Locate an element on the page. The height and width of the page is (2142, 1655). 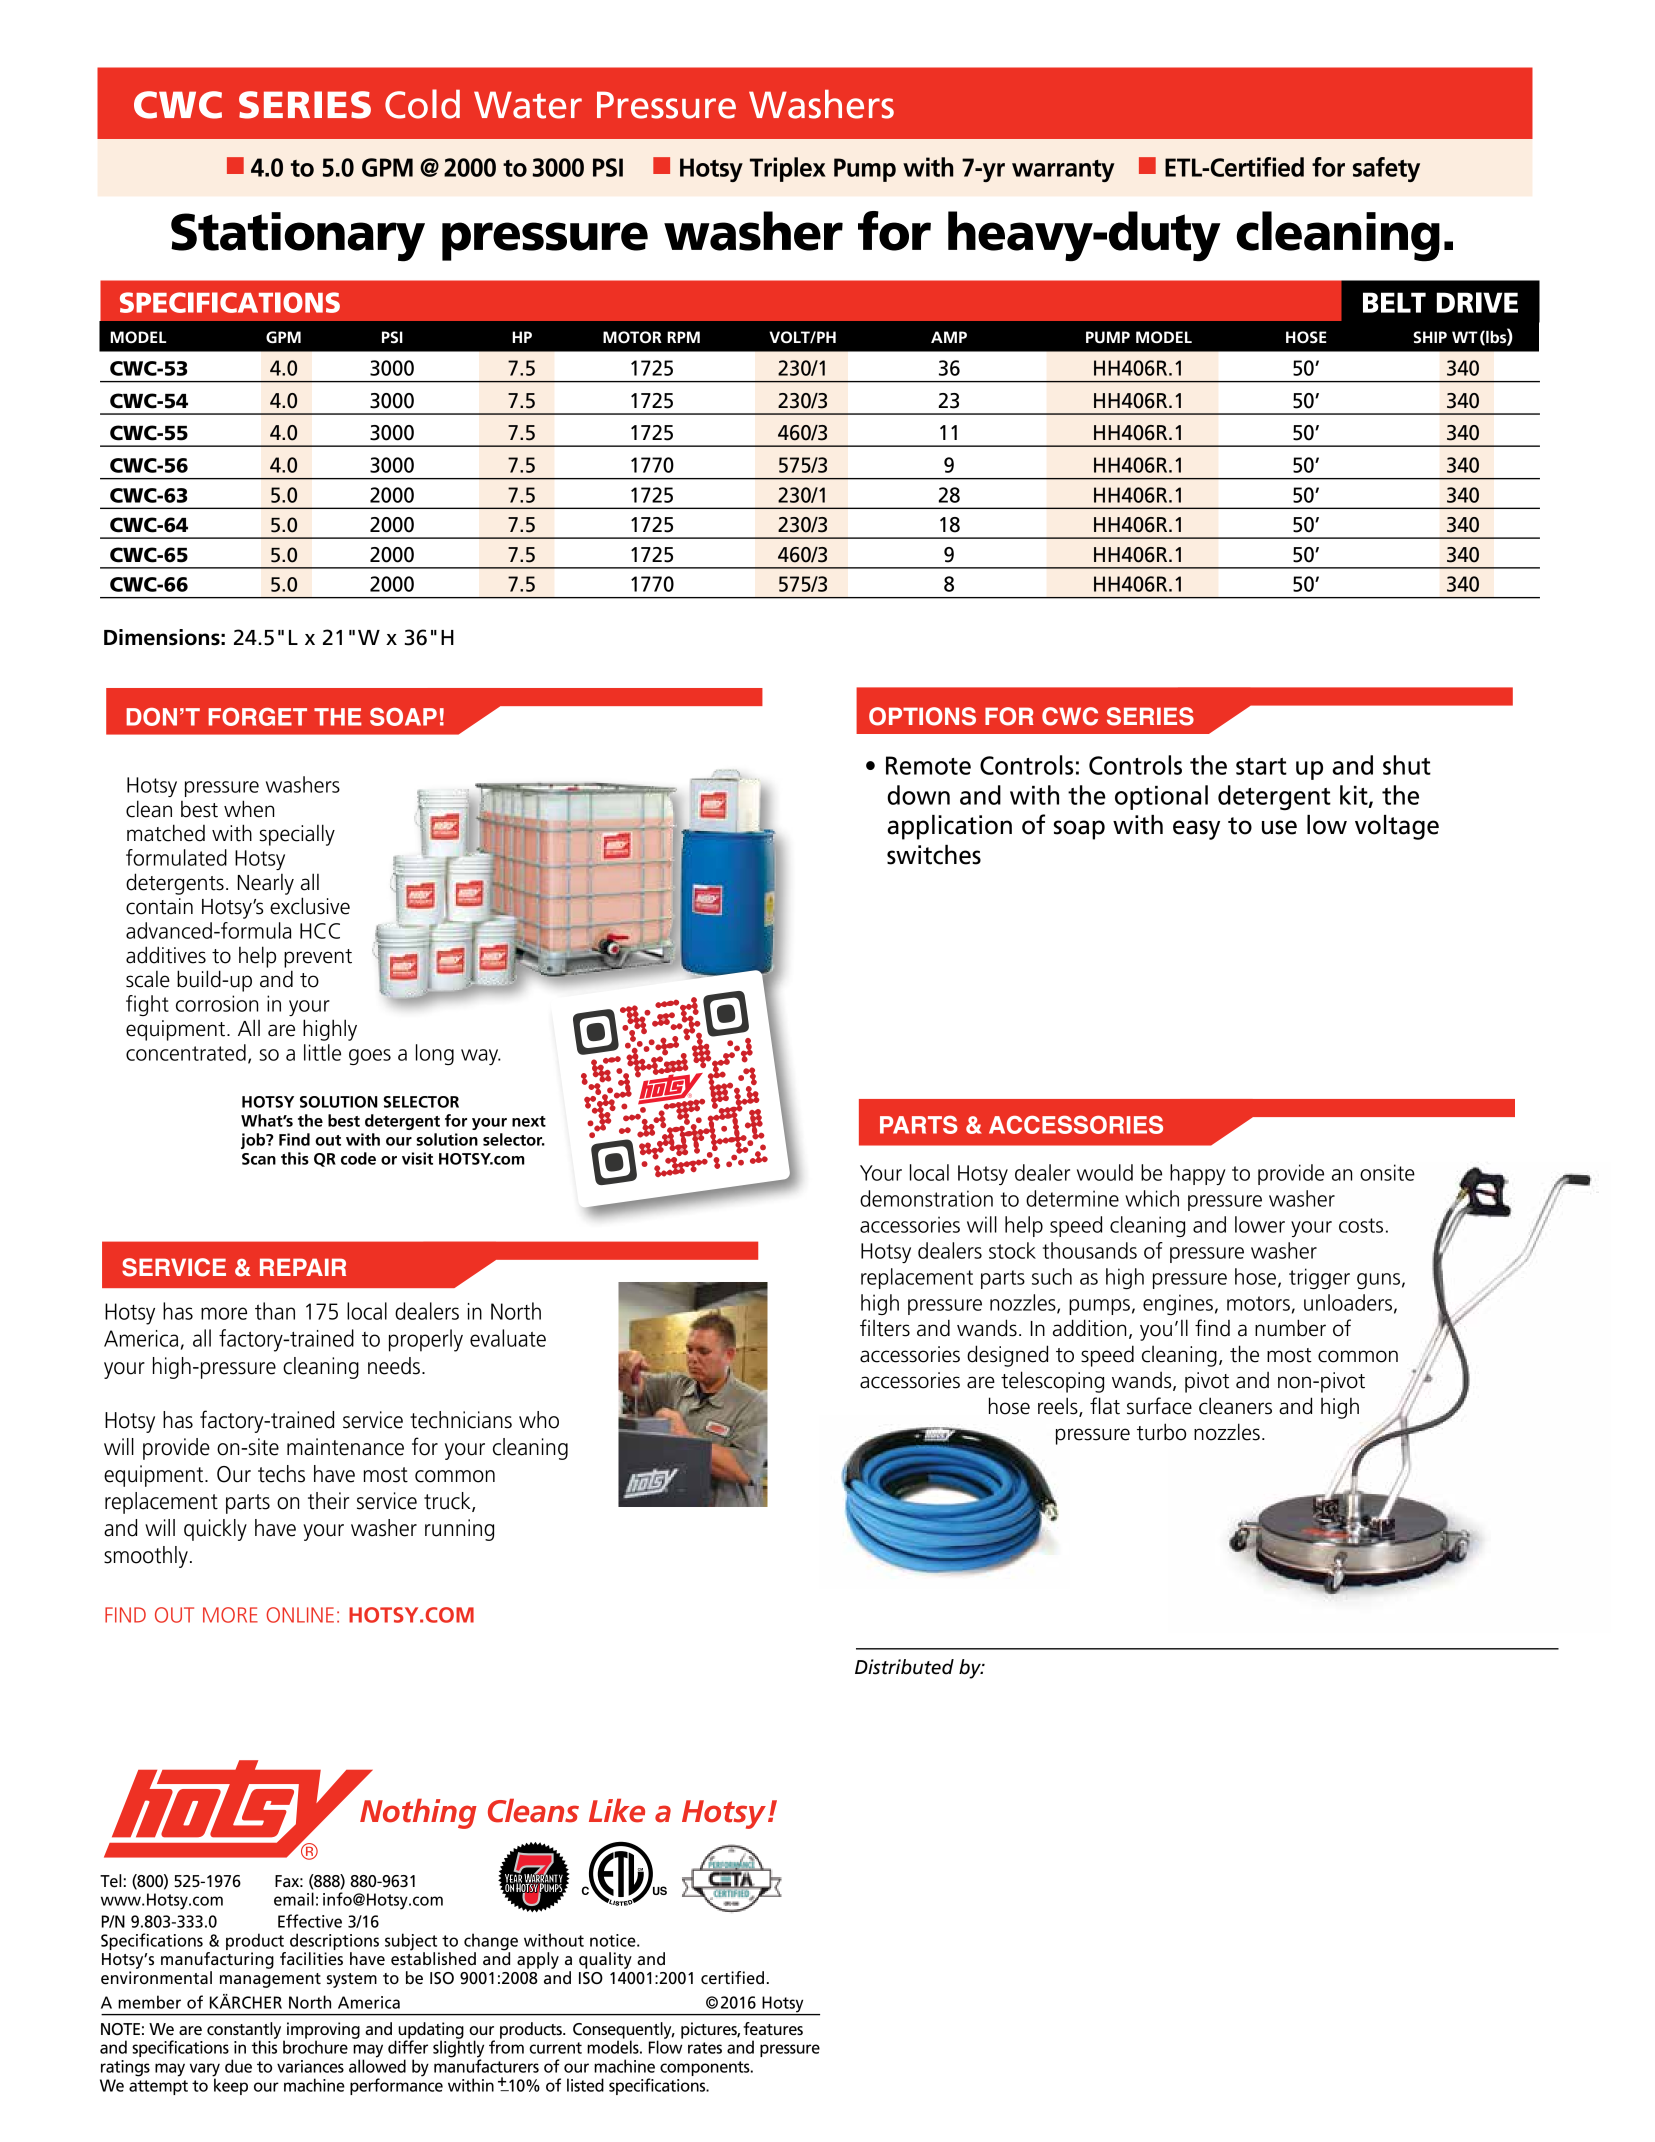
job is located at coordinates (254, 1141).
